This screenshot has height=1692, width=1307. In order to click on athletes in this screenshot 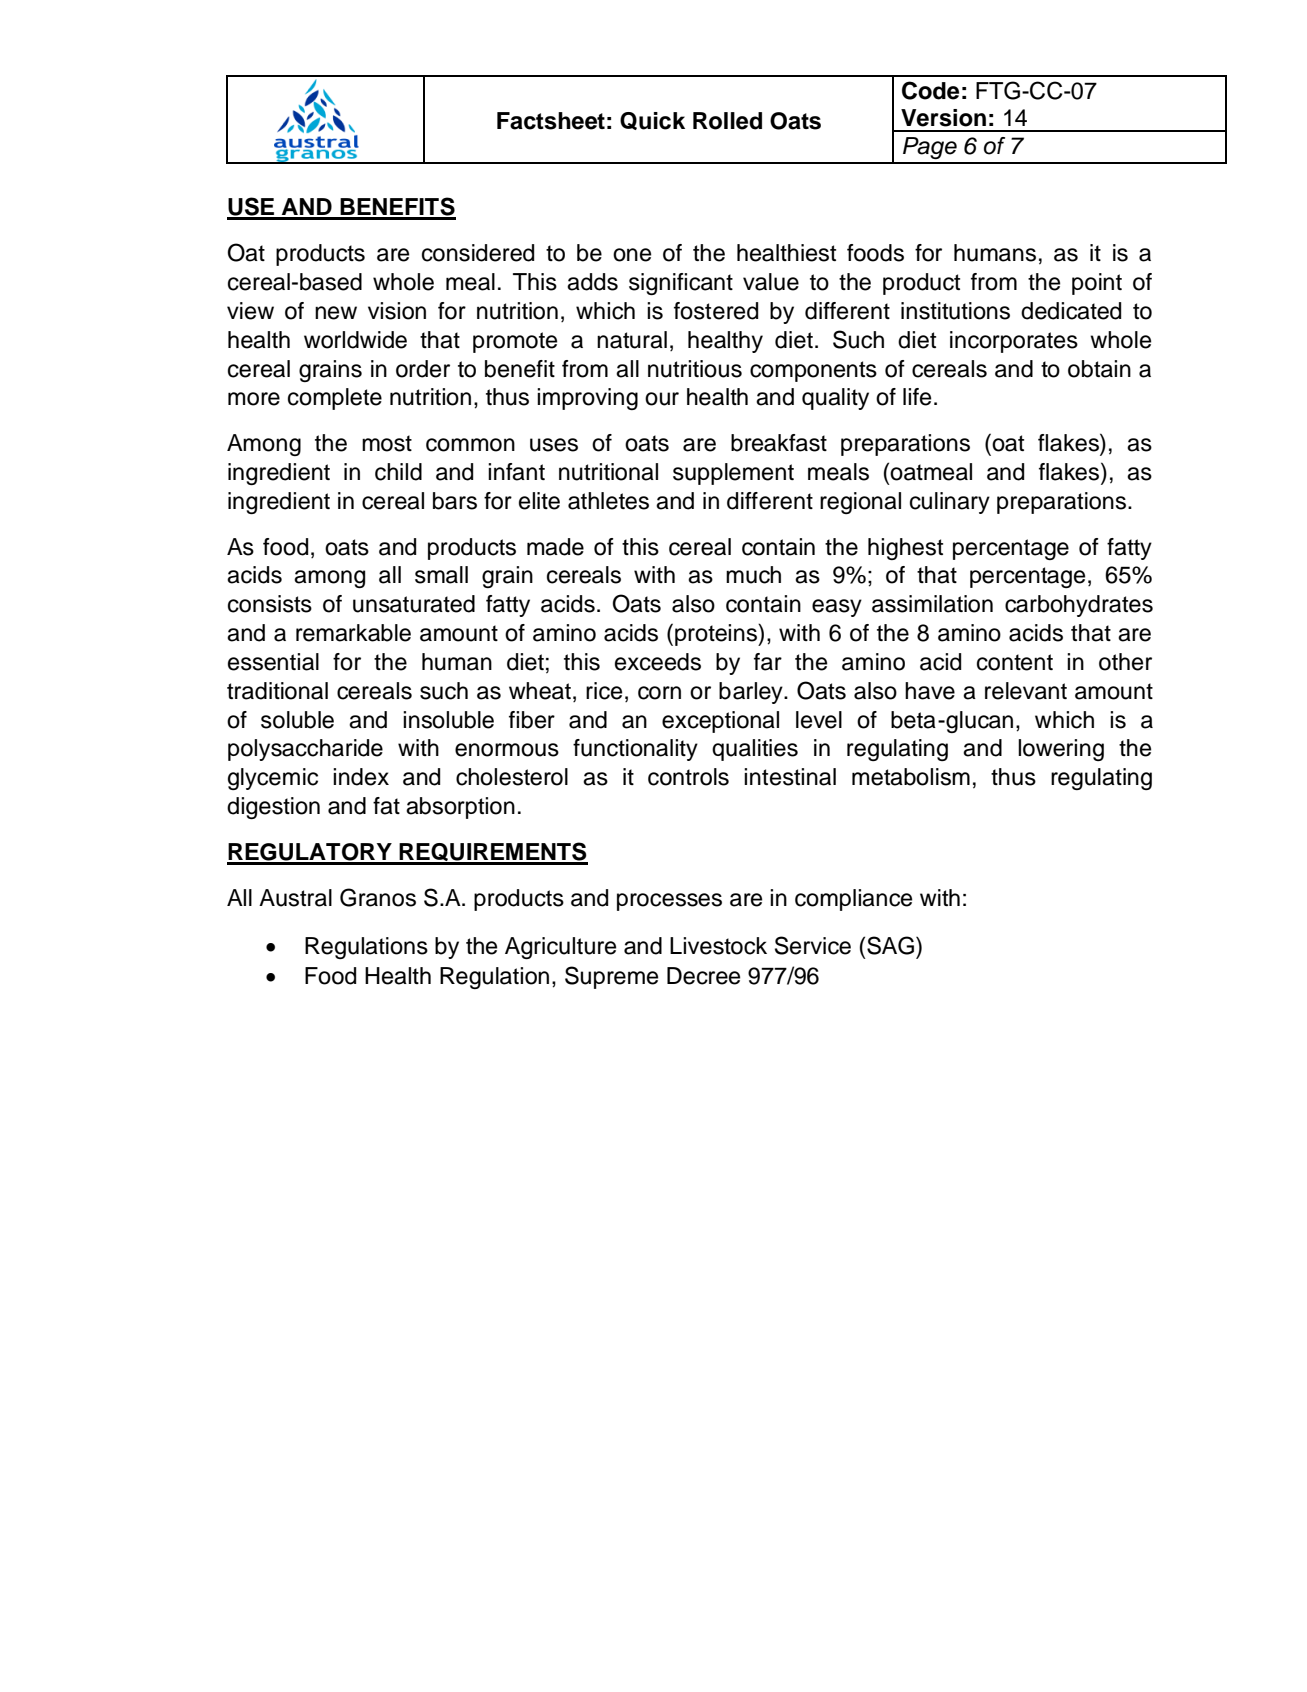, I will do `click(608, 501)`.
